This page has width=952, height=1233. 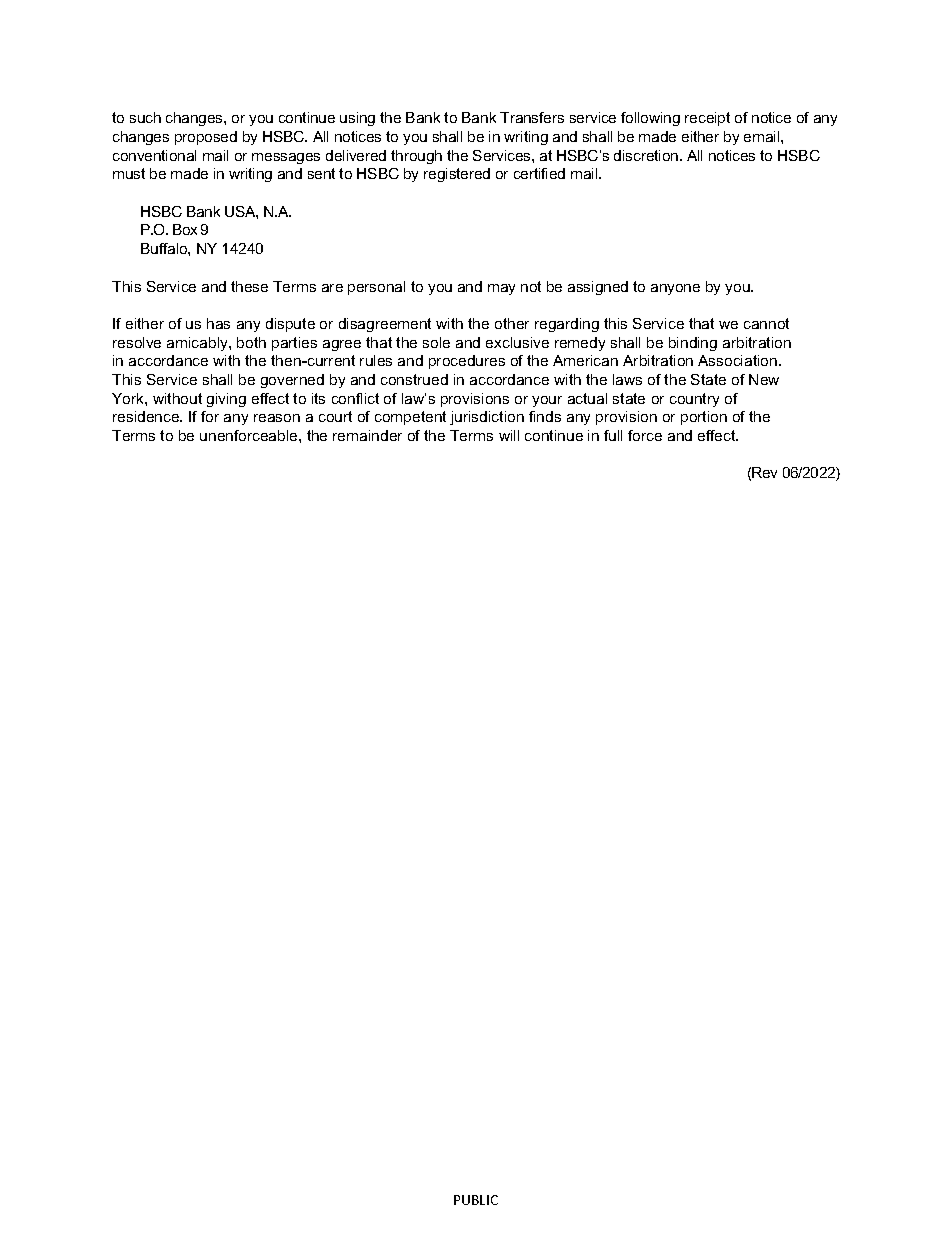 What do you see at coordinates (476, 1200) in the page?
I see `PUBLIC` at bounding box center [476, 1200].
